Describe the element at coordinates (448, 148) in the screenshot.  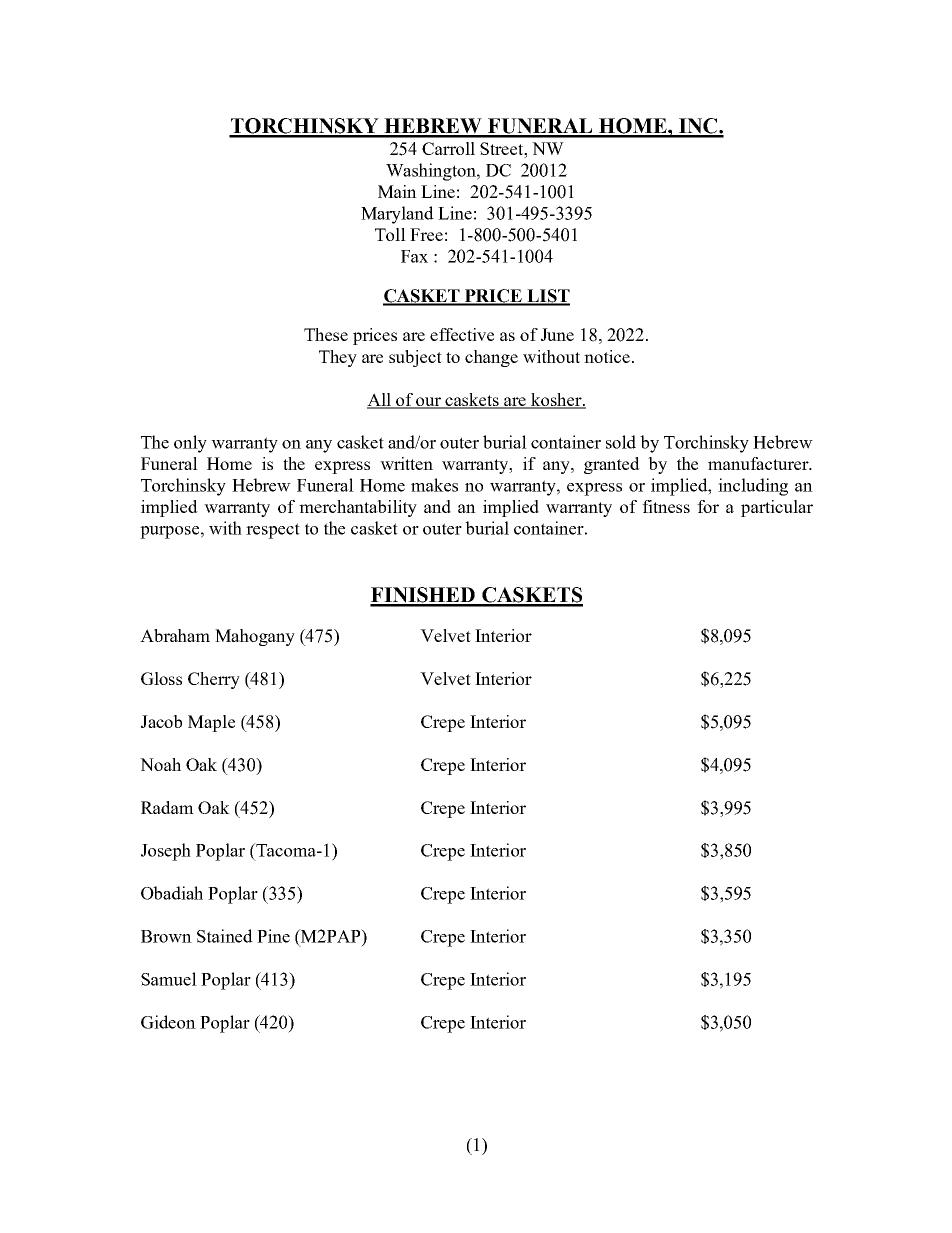
I see `Carroll` at that location.
